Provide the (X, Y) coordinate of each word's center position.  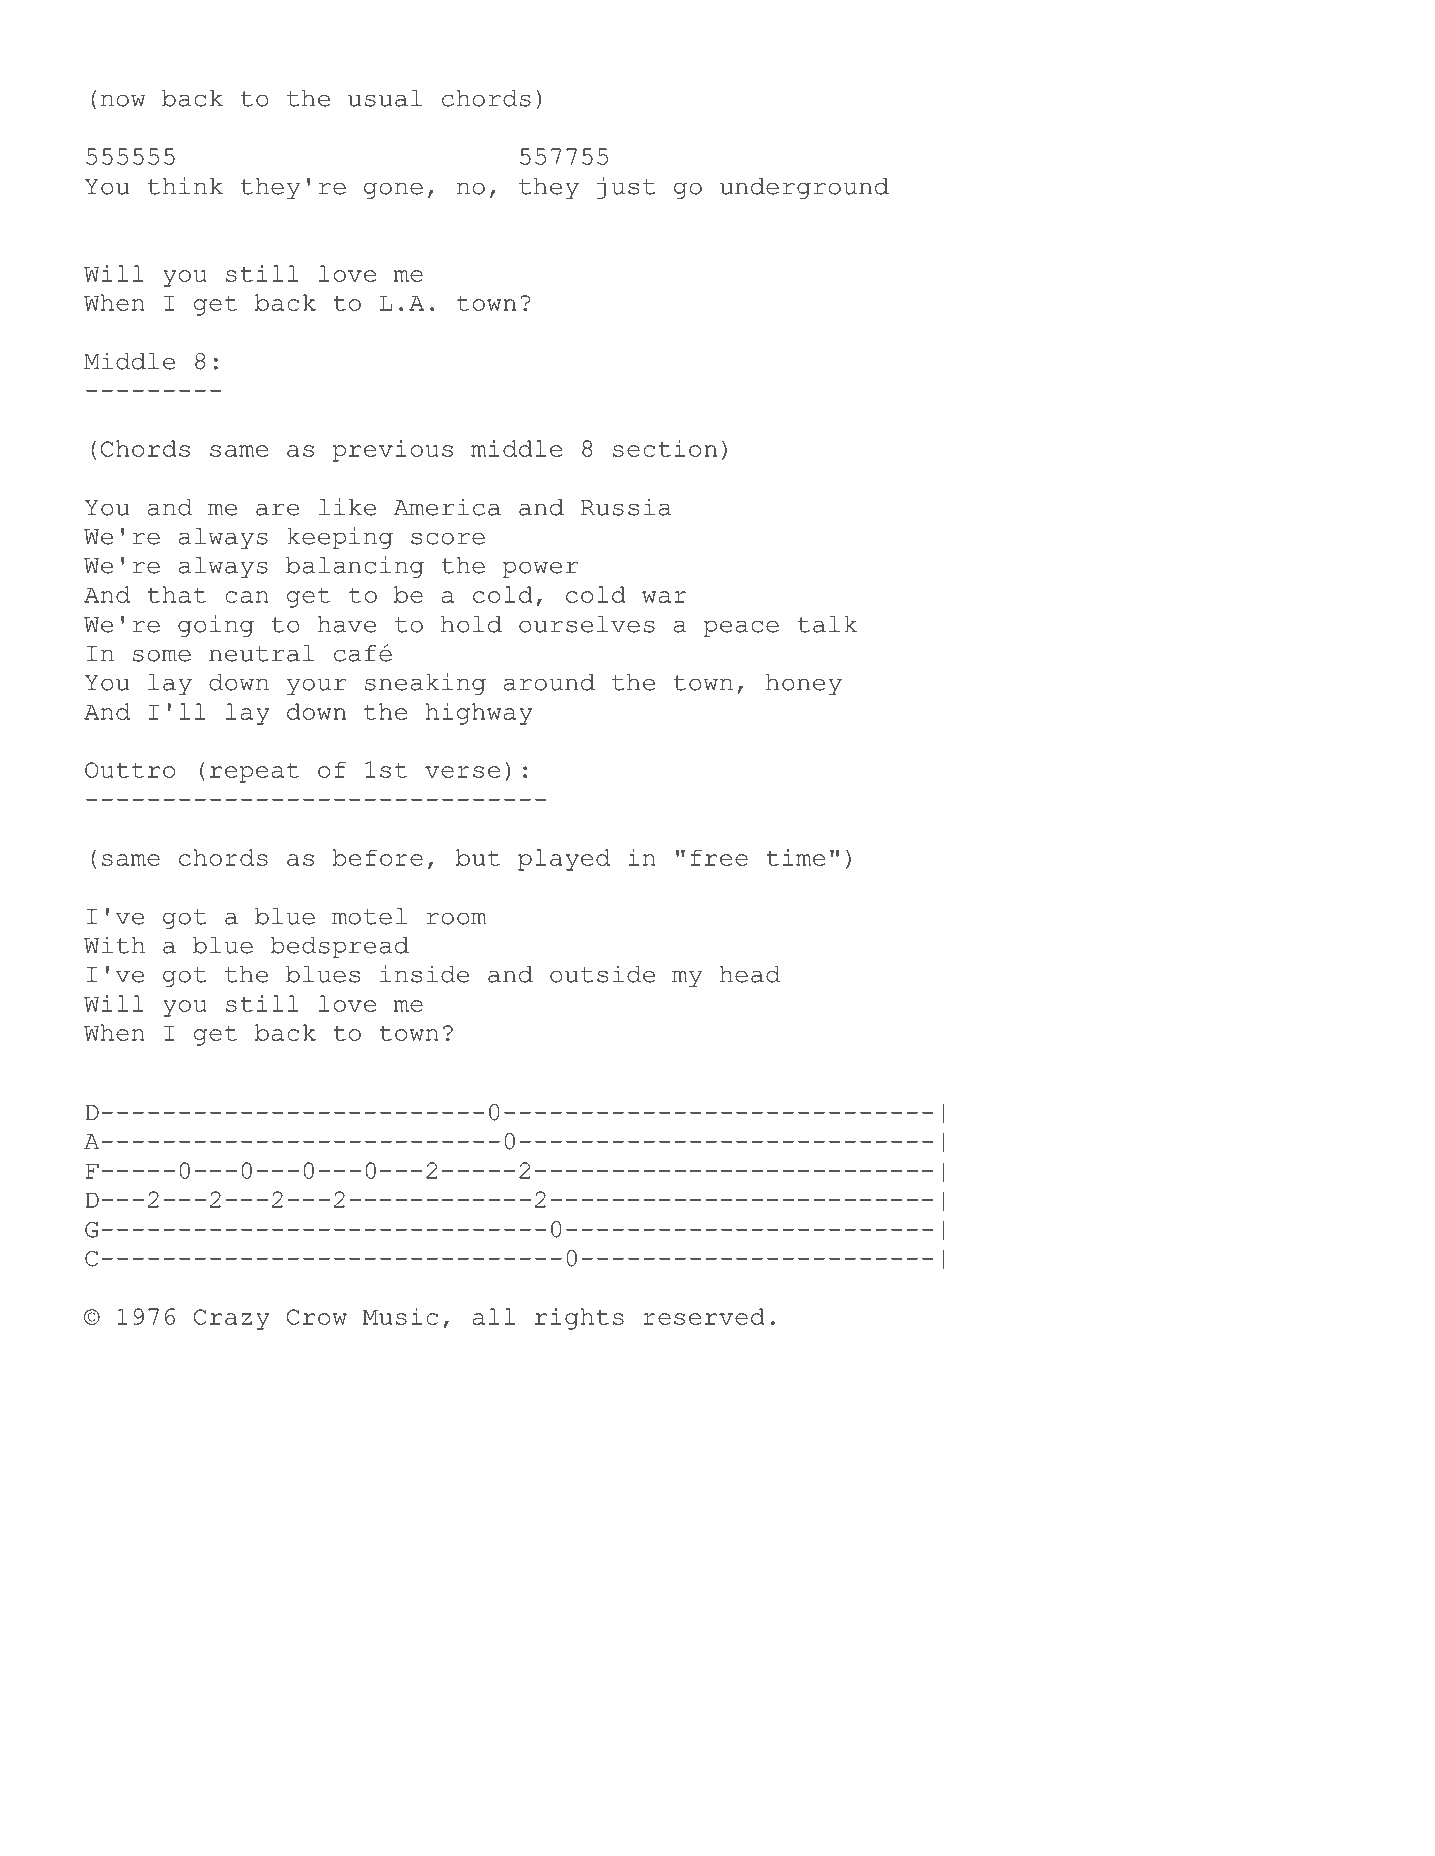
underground (804, 188)
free (719, 857)
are (277, 509)
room (456, 918)
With (114, 945)
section (665, 448)
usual (385, 98)
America (447, 507)
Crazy (231, 1319)
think (185, 186)
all (494, 1316)
